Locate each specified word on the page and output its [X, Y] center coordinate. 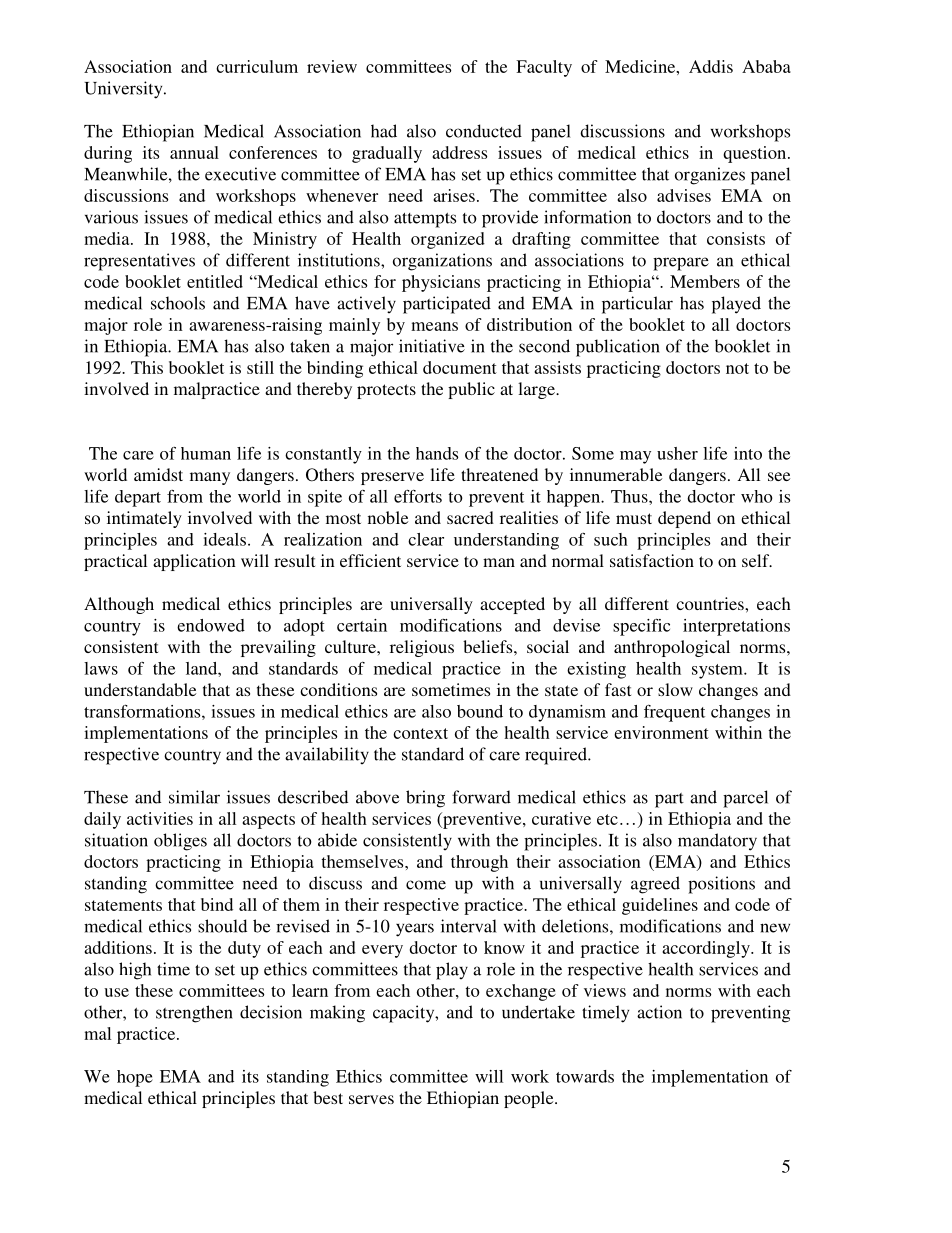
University [124, 90]
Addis [711, 66]
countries [711, 603]
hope [135, 1078]
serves [371, 1099]
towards [585, 1076]
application [194, 562]
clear [426, 539]
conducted [484, 131]
